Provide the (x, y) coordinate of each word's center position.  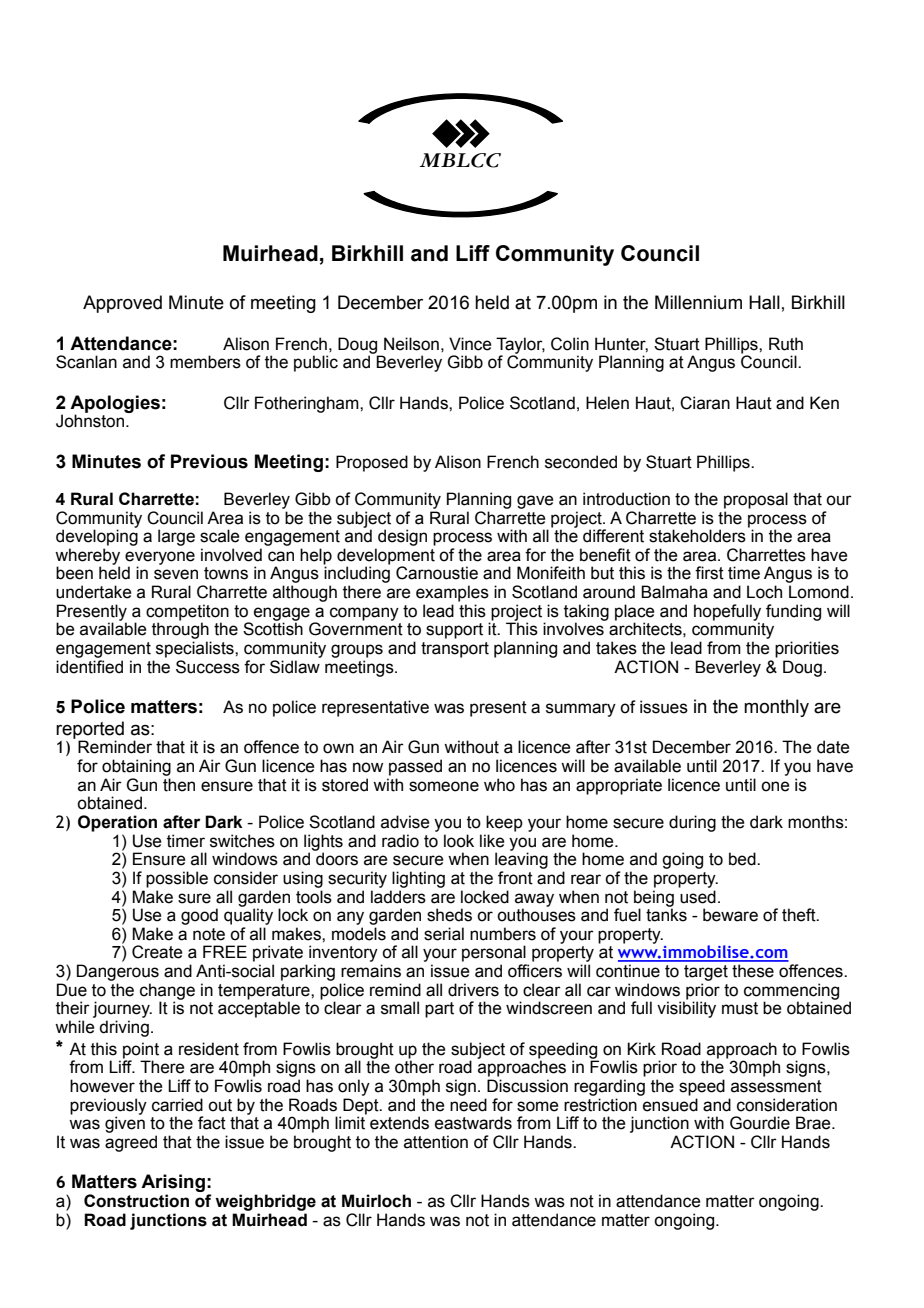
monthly (776, 708)
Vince (470, 344)
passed (415, 767)
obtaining (136, 767)
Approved (122, 304)
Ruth (786, 344)
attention (436, 1142)
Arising (173, 1184)
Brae (814, 1123)
